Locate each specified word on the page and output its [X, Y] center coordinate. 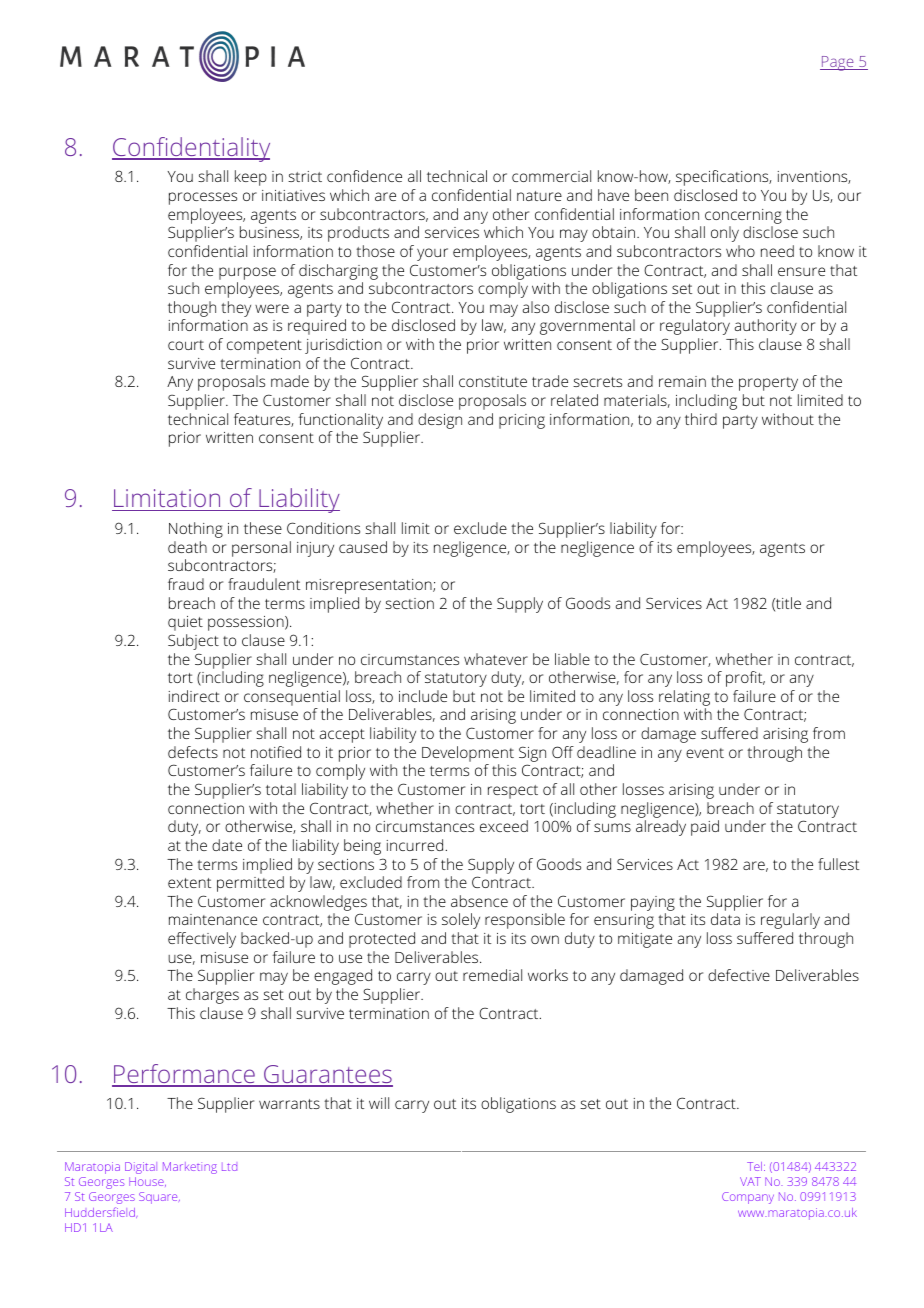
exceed [504, 826]
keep [251, 178]
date [227, 845]
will [379, 1103]
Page [838, 63]
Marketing [190, 1168]
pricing [522, 421]
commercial [551, 176]
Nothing [196, 530]
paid [705, 828]
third [701, 419]
